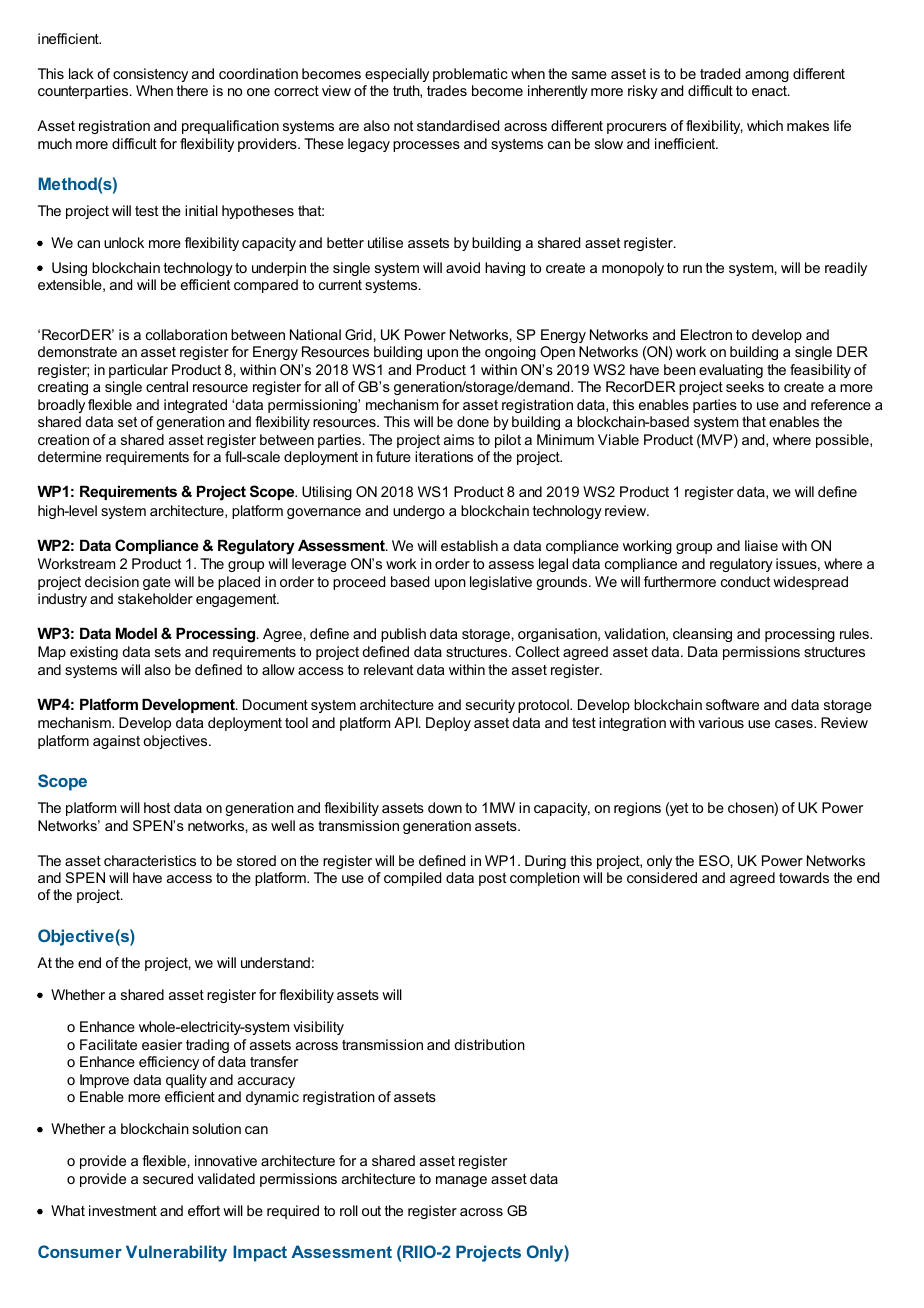  I want to click on Model, so click(136, 633).
